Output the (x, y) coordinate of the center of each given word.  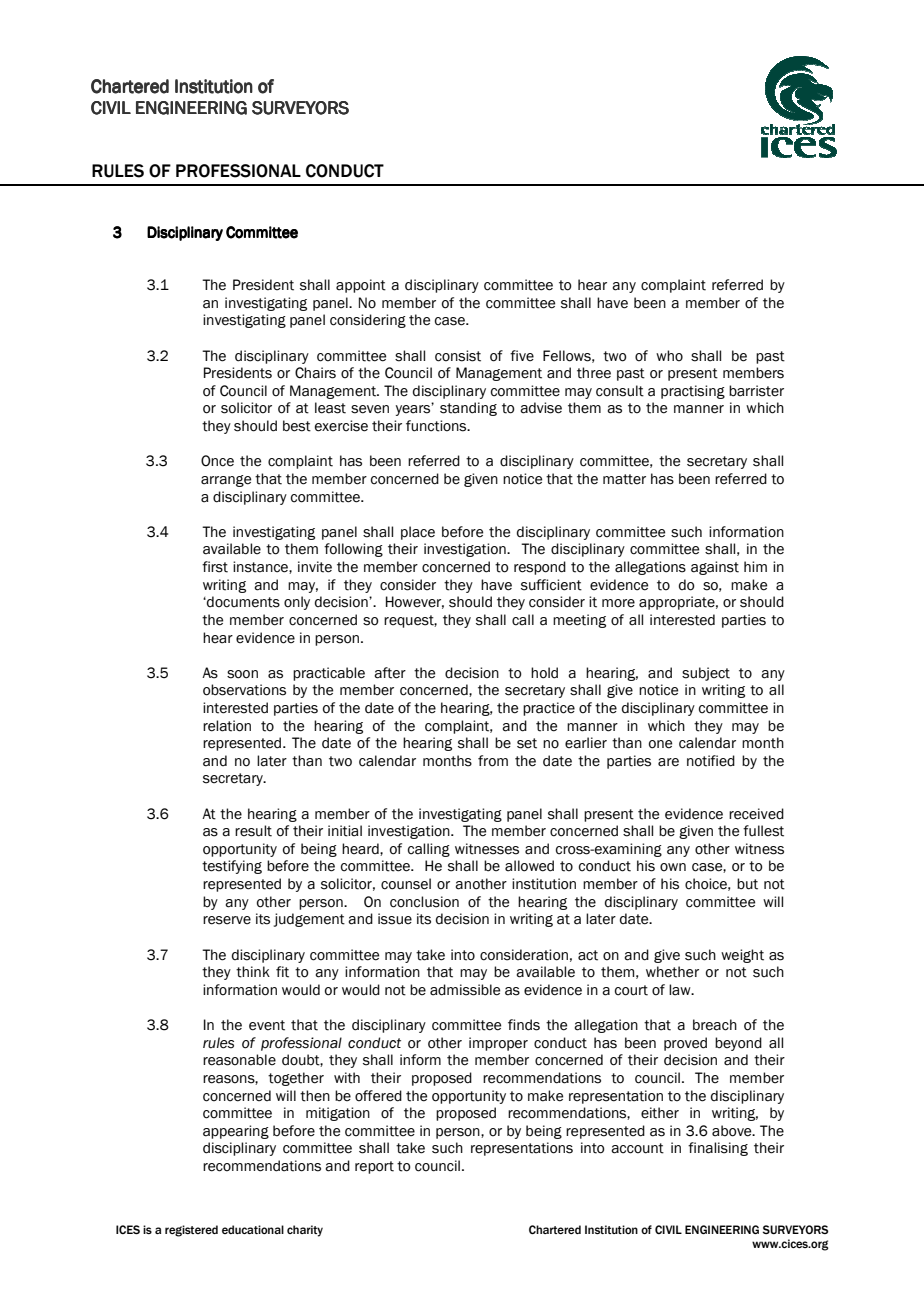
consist (458, 356)
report (374, 1167)
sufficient (551, 585)
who (669, 356)
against (715, 568)
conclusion (424, 902)
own (673, 867)
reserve (227, 920)
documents (242, 602)
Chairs (315, 373)
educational (253, 1229)
